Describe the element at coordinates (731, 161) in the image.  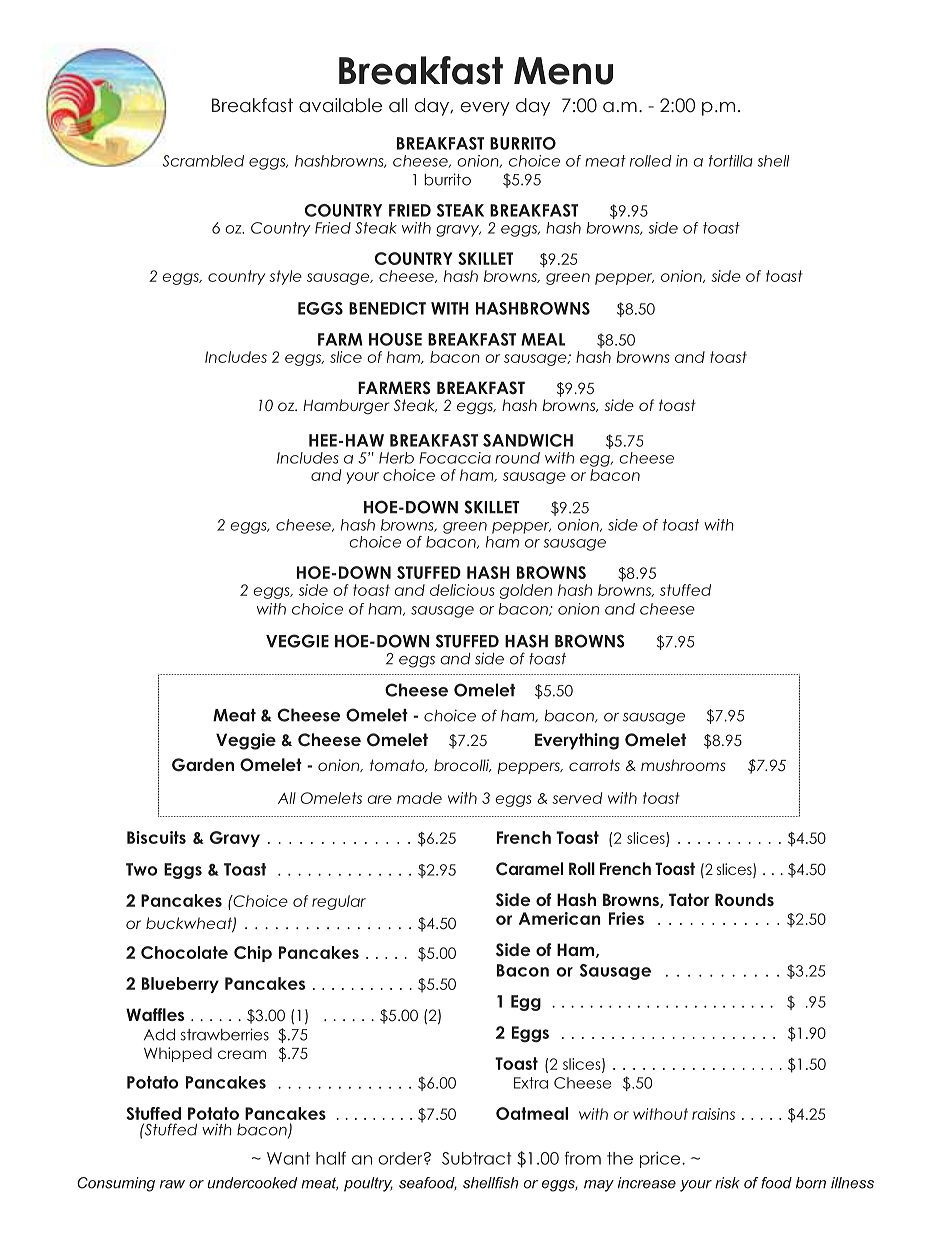
I see `tortilla` at that location.
